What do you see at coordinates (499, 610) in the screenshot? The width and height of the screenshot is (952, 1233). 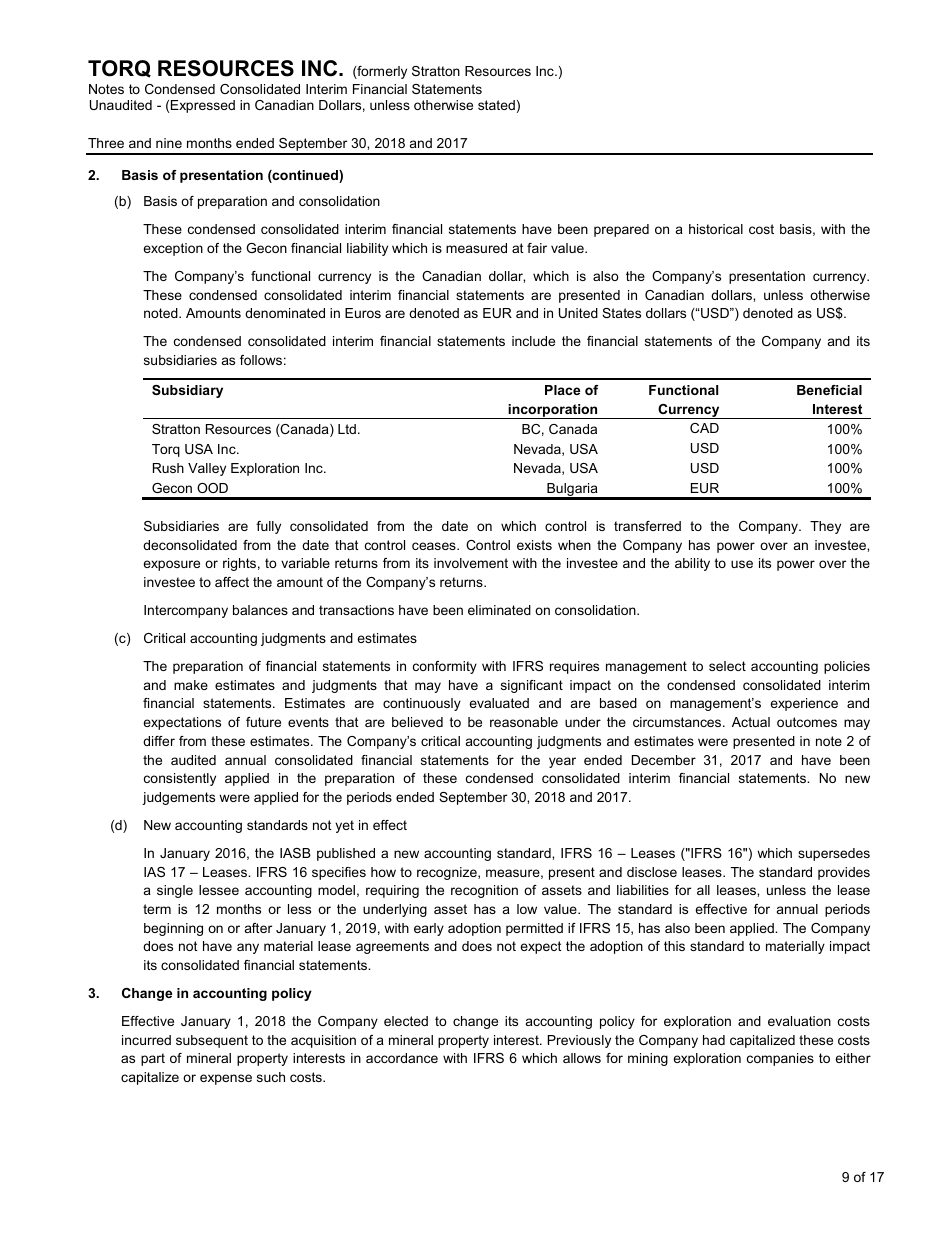 I see `eliminated` at bounding box center [499, 610].
